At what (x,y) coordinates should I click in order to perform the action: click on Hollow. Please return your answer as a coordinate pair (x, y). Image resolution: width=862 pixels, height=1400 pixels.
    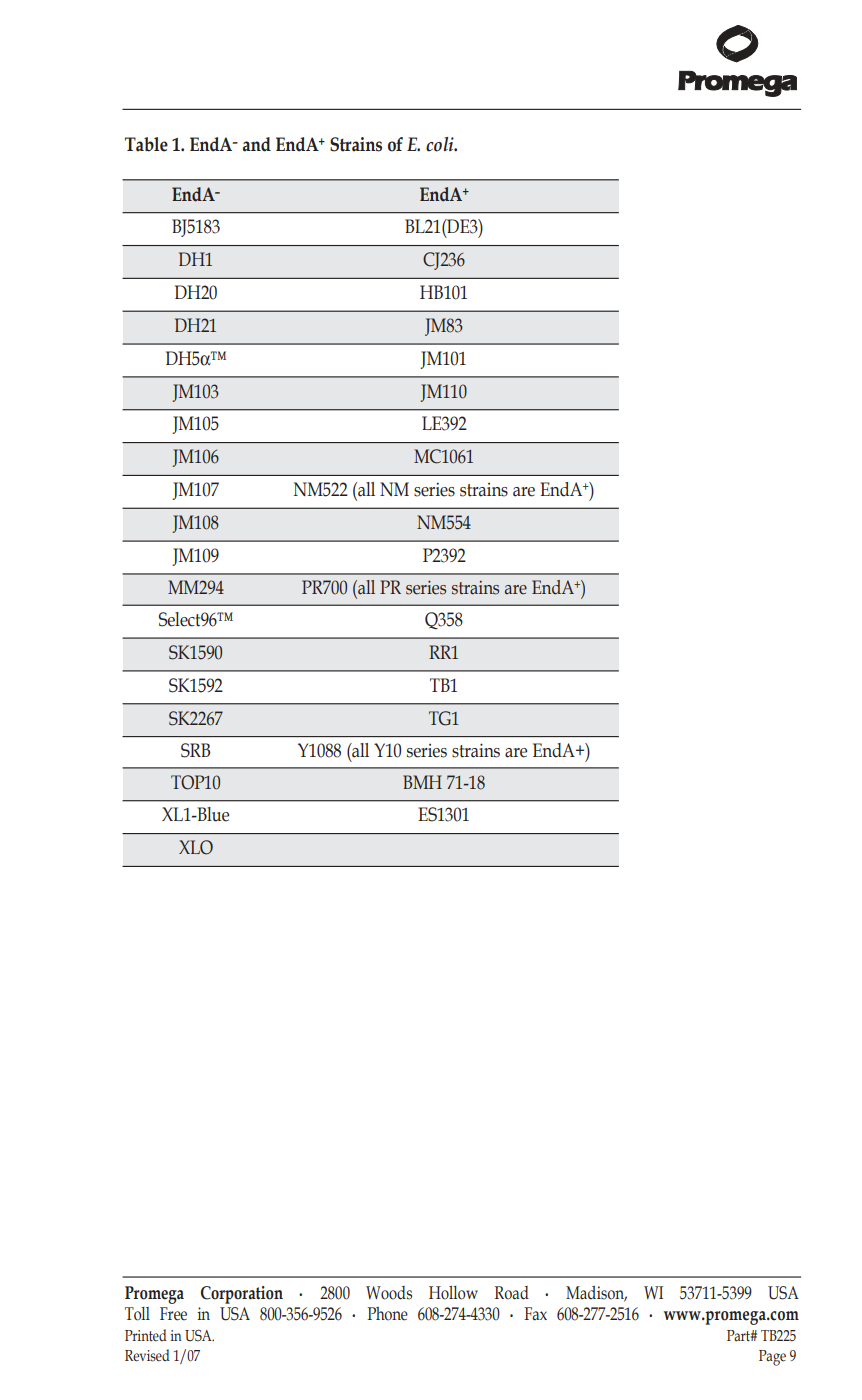
    Looking at the image, I should click on (453, 1293).
